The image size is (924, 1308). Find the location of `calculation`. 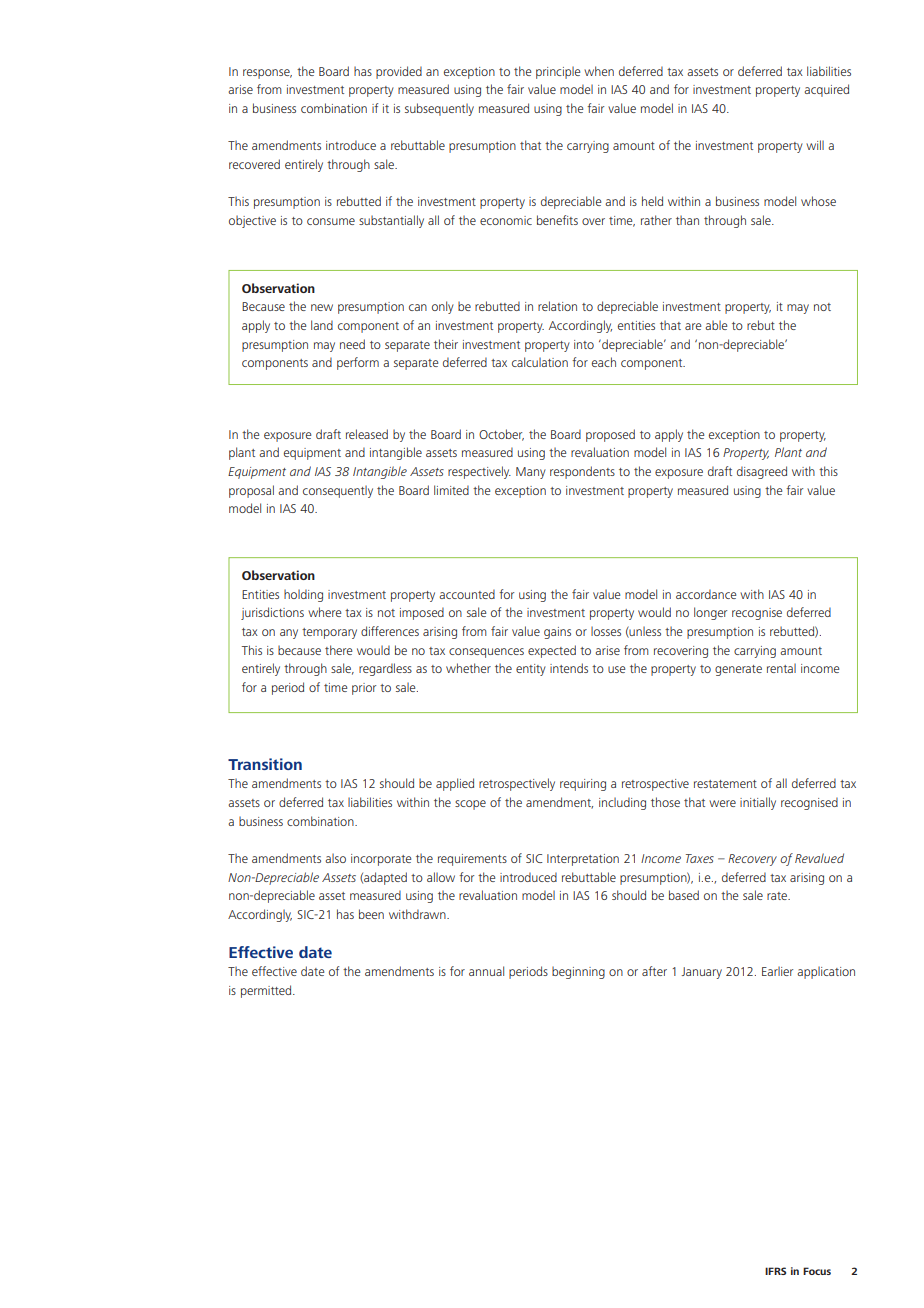

calculation is located at coordinates (540, 362).
